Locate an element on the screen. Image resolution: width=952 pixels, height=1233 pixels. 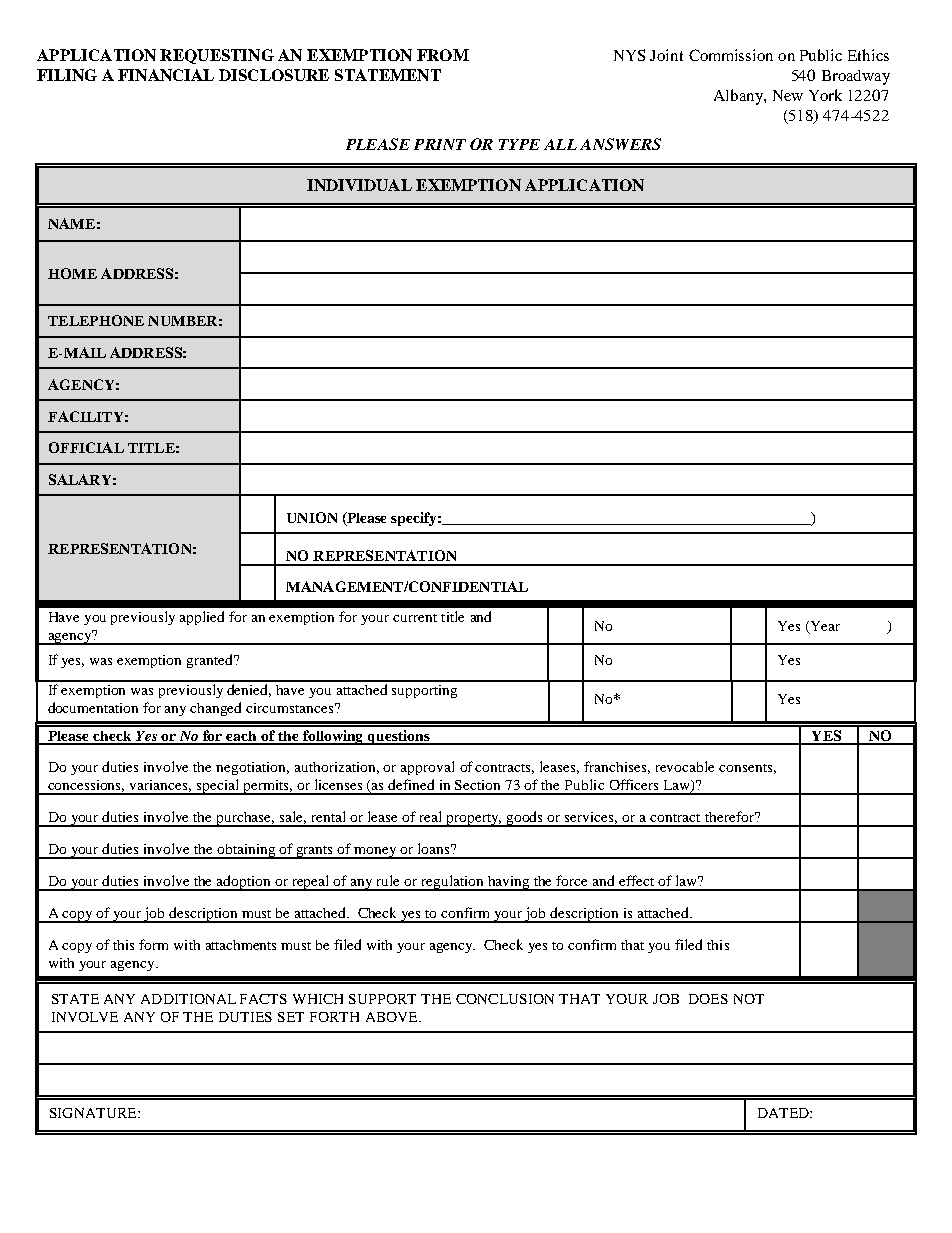
revocable is located at coordinates (685, 766).
